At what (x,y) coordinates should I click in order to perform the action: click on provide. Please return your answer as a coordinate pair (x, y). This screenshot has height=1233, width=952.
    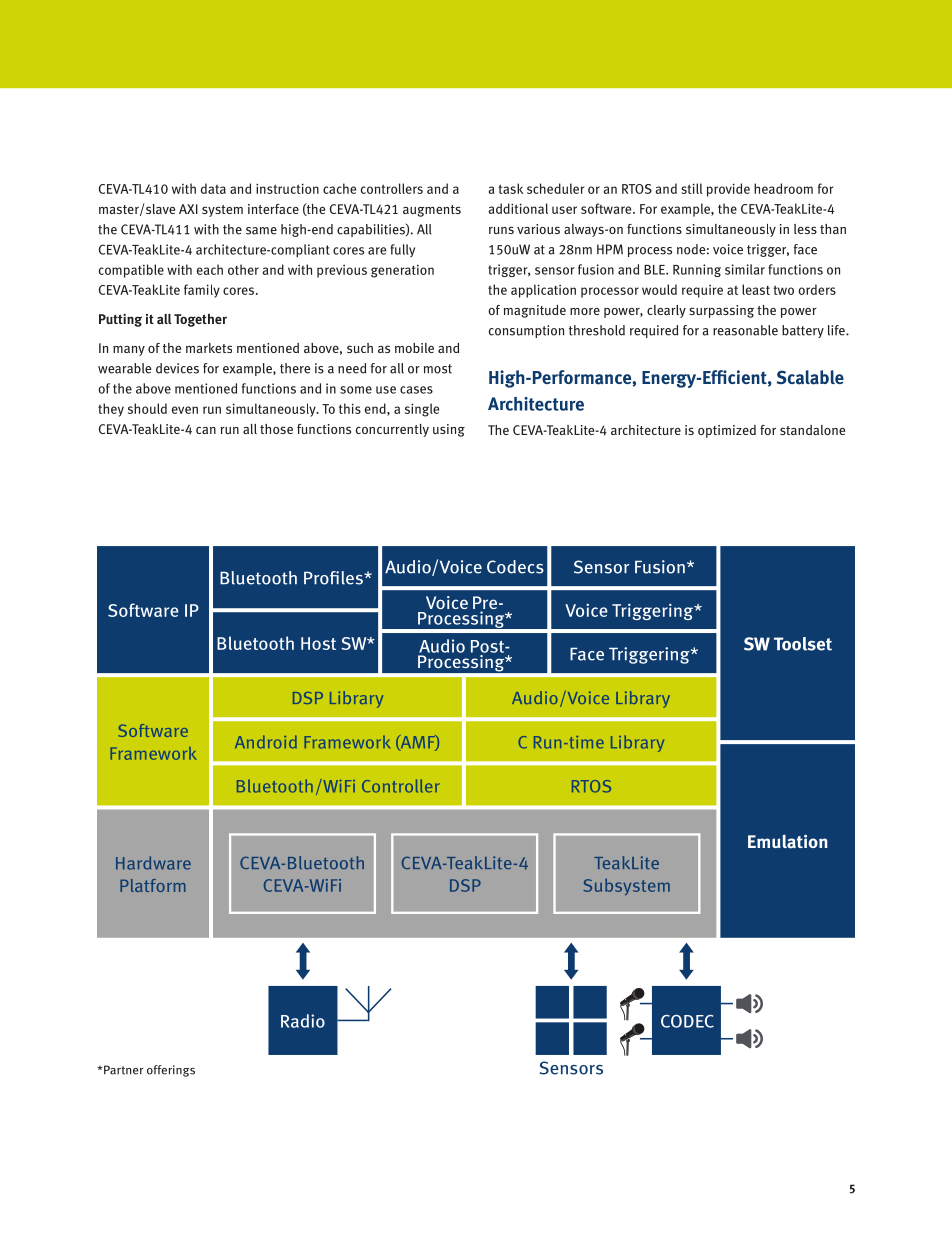
    Looking at the image, I should click on (728, 190).
